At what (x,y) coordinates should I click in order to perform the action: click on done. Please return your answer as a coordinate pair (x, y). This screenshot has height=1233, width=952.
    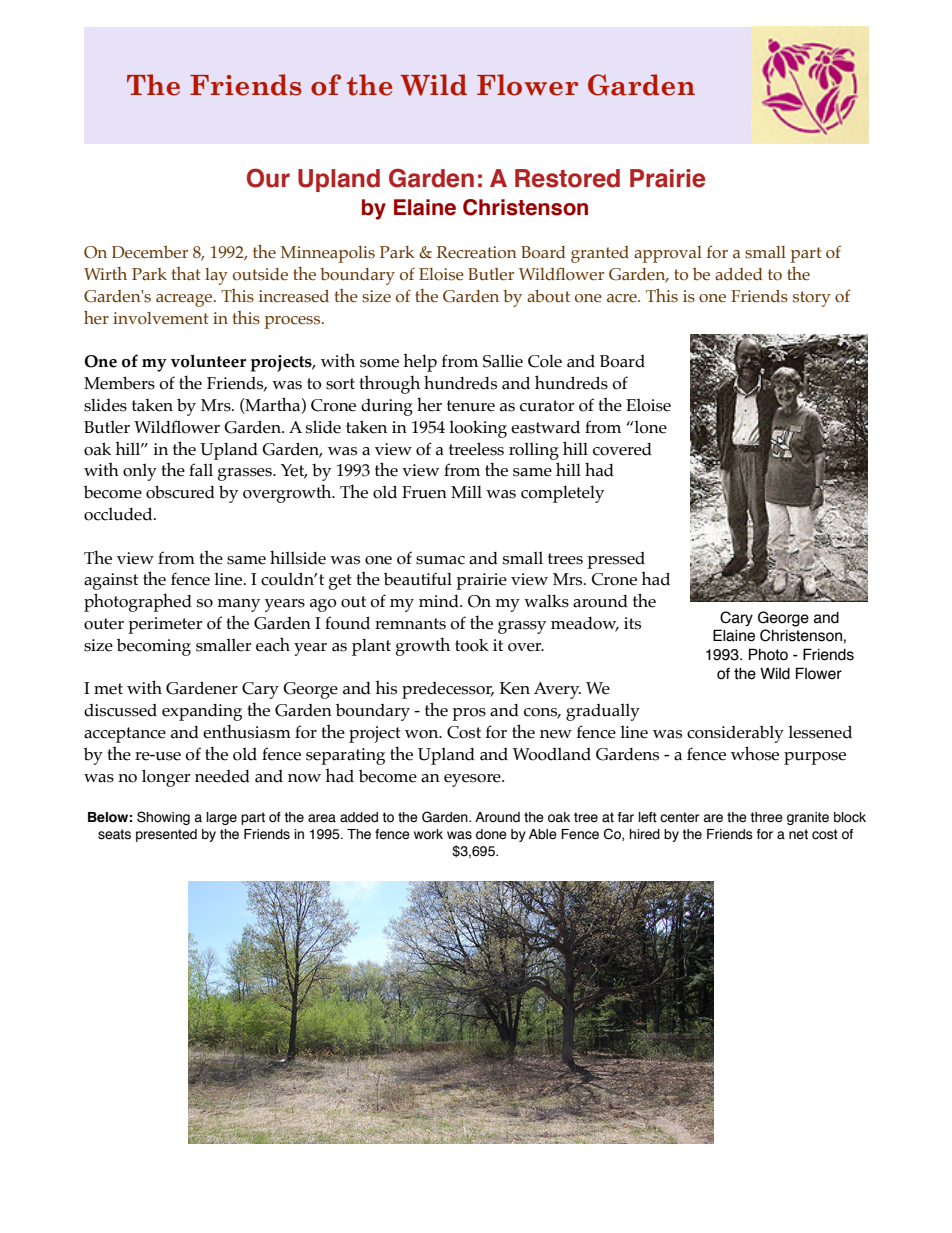
    Looking at the image, I should click on (491, 834).
